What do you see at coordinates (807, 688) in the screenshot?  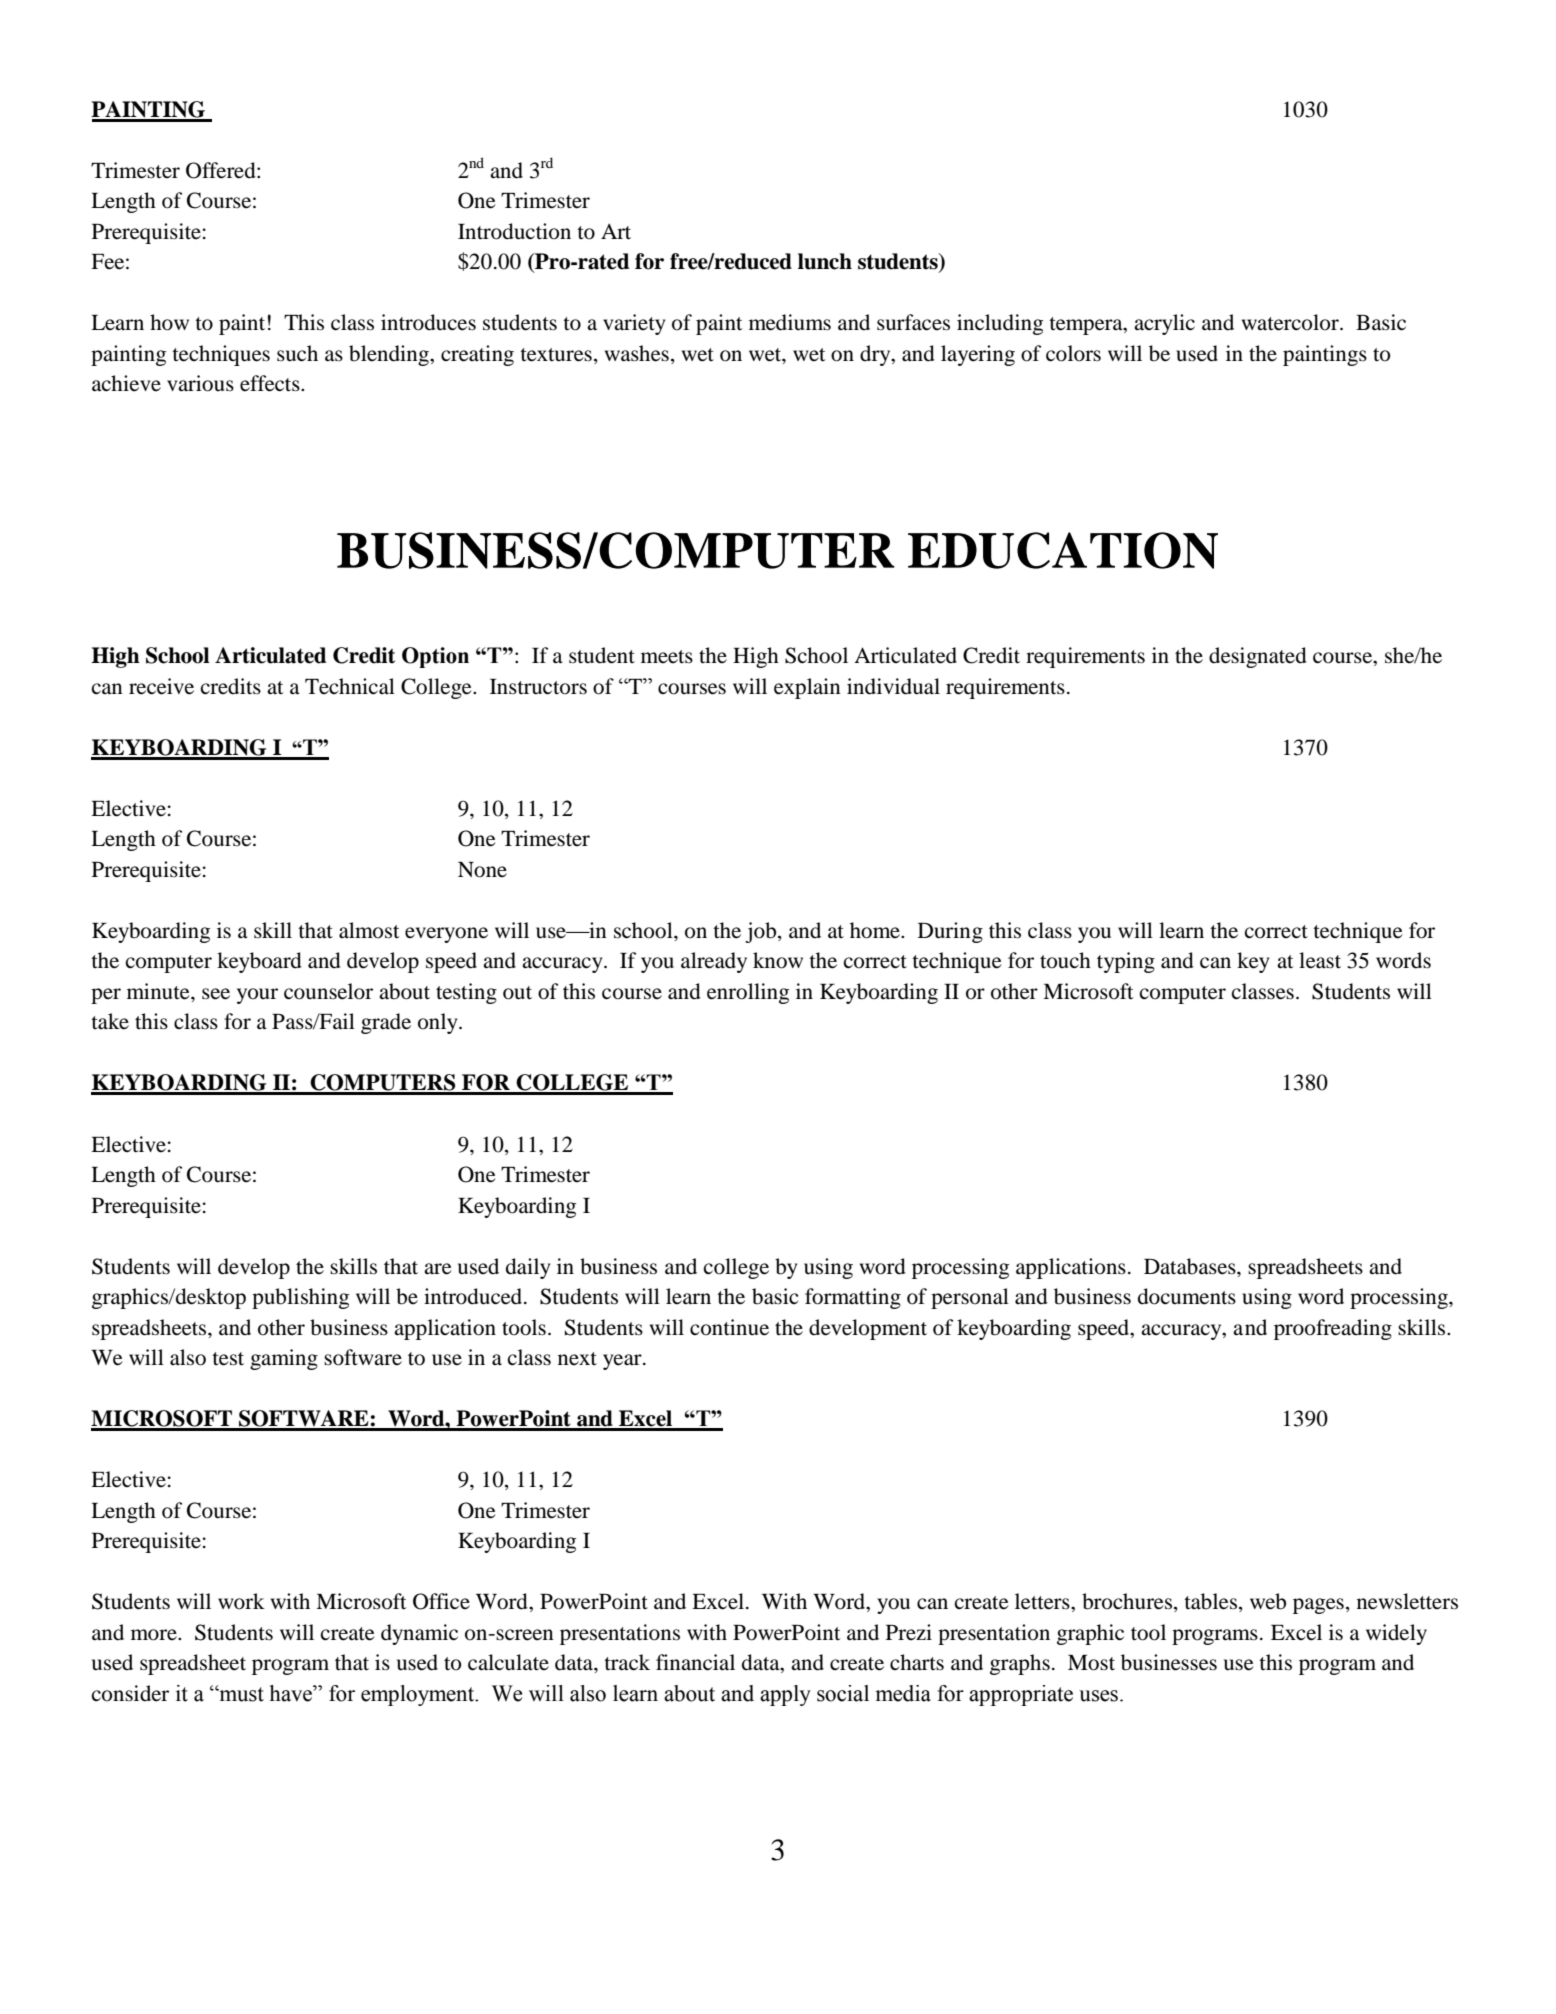 I see `explain` at bounding box center [807, 688].
